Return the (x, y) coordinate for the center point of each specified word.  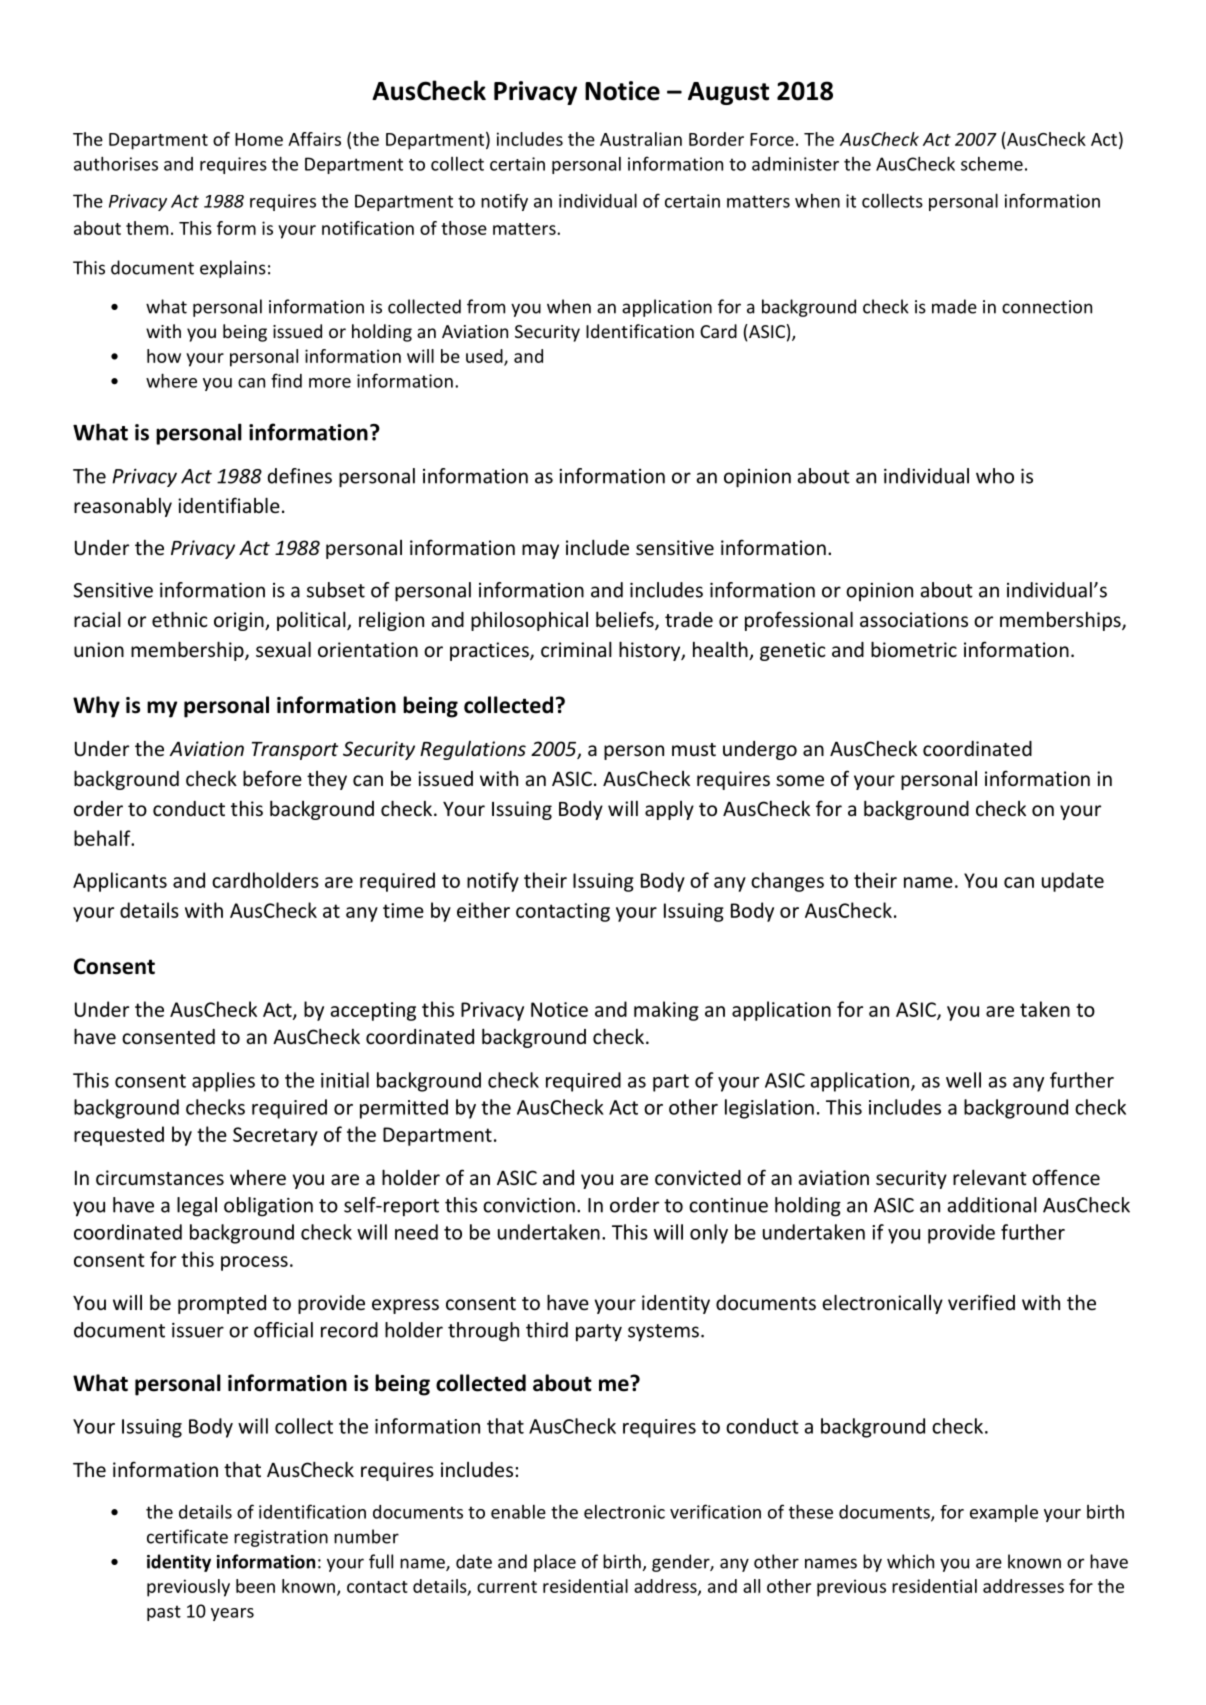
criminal (576, 649)
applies (223, 1082)
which (910, 1561)
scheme (992, 164)
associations (914, 619)
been (255, 1586)
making (666, 1011)
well (963, 1080)
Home (259, 139)
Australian (641, 139)
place (555, 1563)
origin (240, 621)
